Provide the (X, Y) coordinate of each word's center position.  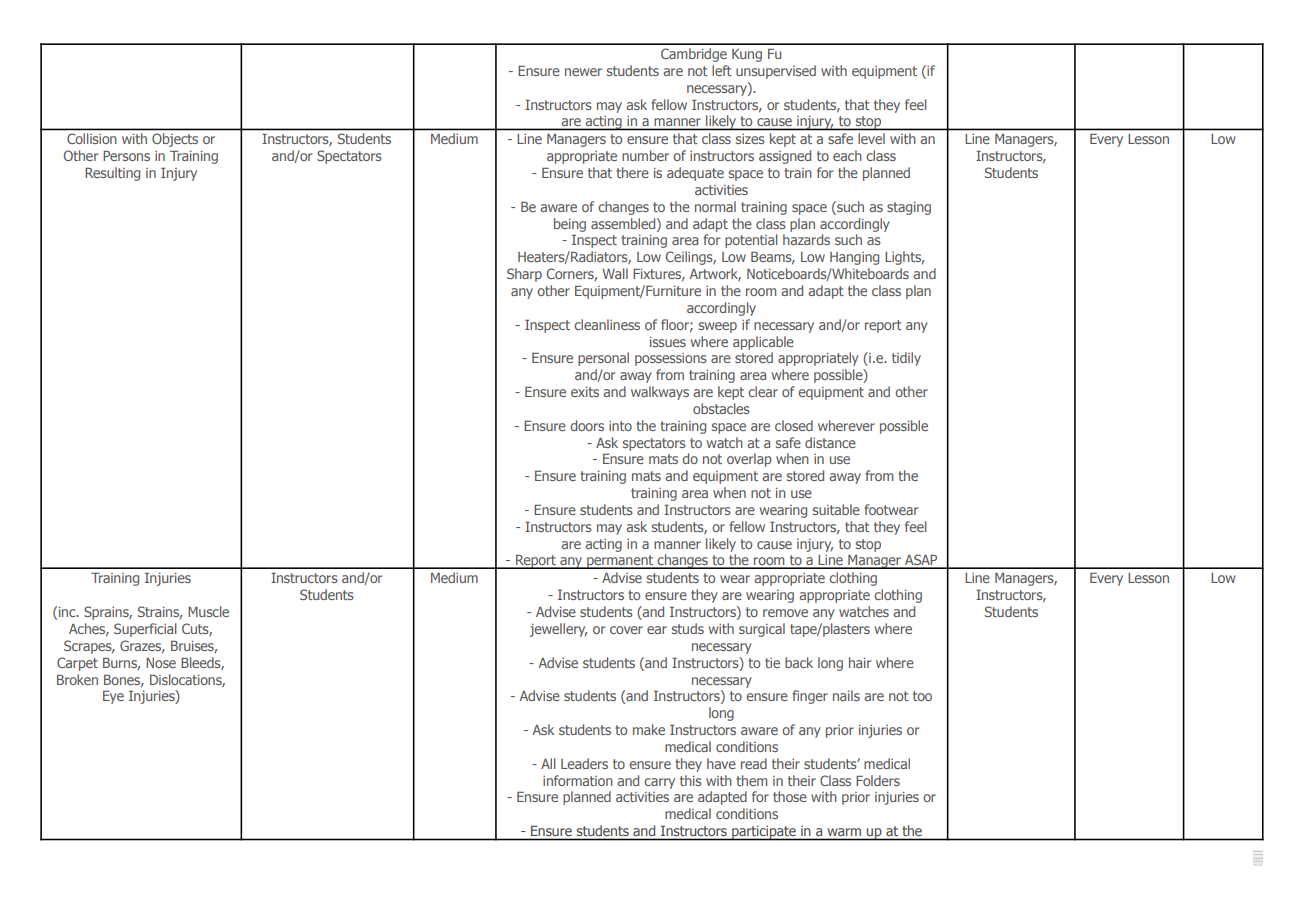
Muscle (208, 611)
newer (583, 72)
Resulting (112, 174)
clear (763, 391)
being (570, 225)
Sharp (524, 275)
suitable (836, 509)
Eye (113, 697)
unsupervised (776, 72)
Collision (91, 138)
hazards (806, 239)
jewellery (558, 630)
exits (585, 392)
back (799, 662)
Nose (161, 663)
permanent (620, 562)
